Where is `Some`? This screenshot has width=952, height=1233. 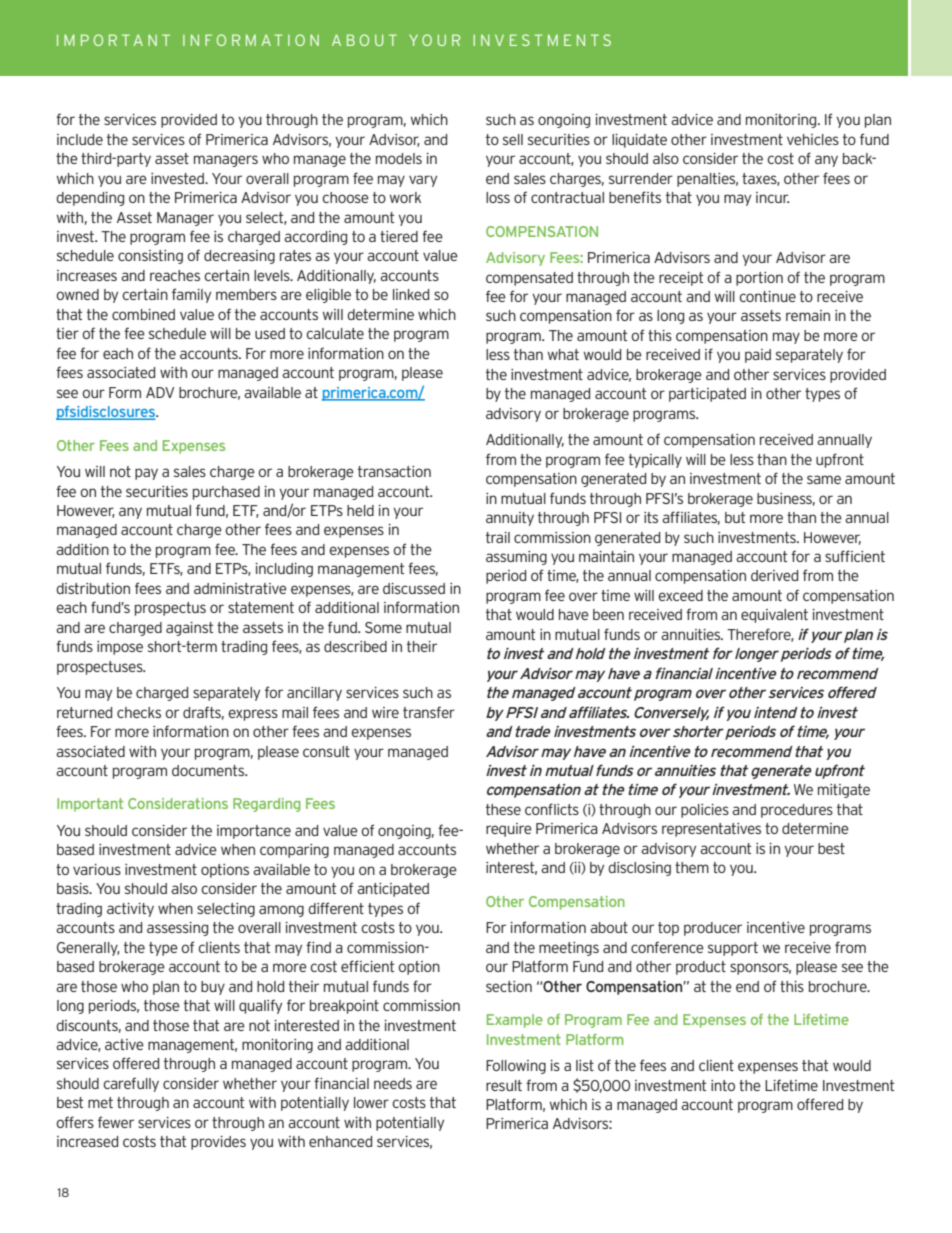 Some is located at coordinates (383, 627).
